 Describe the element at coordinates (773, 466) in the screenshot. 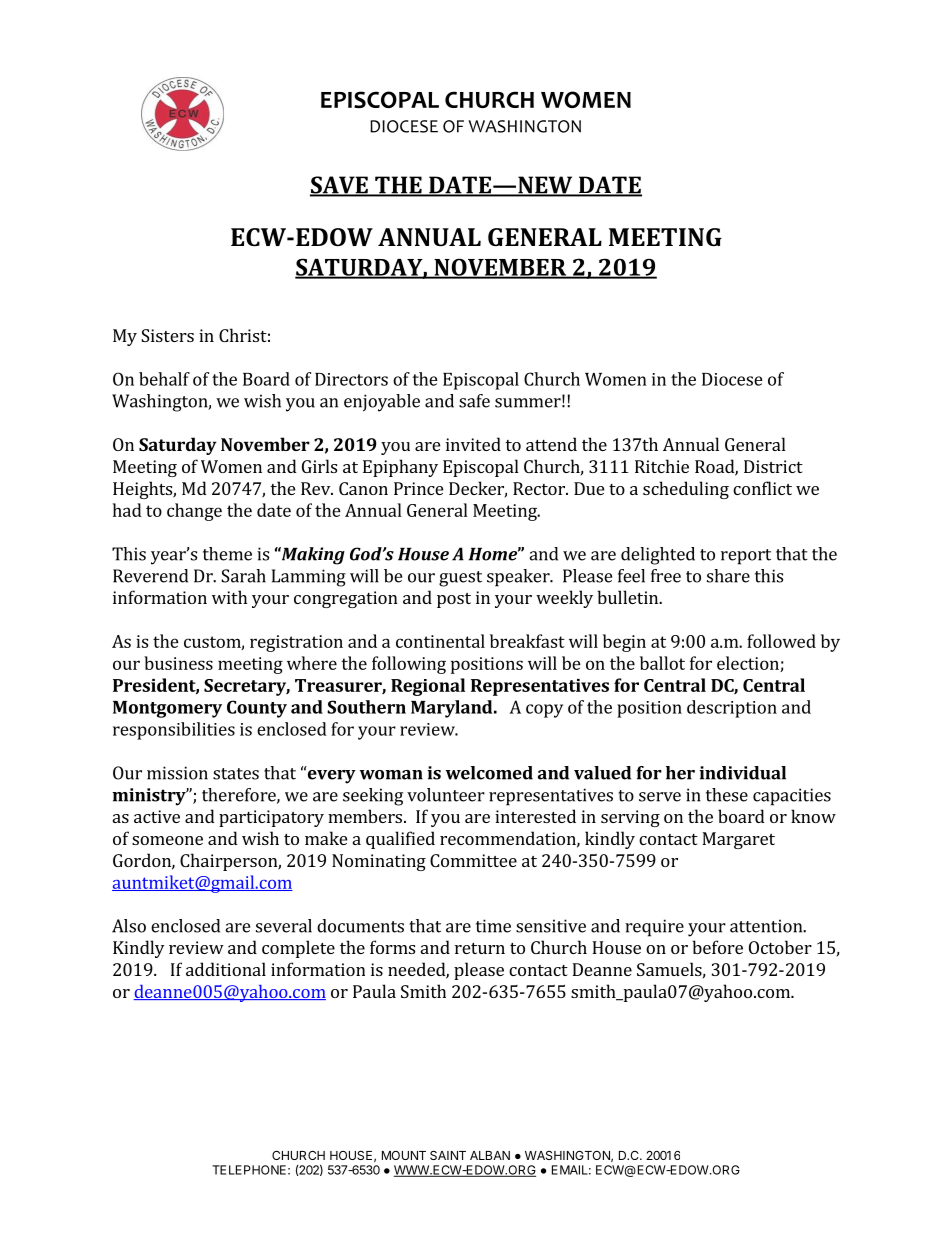

I see `District` at that location.
